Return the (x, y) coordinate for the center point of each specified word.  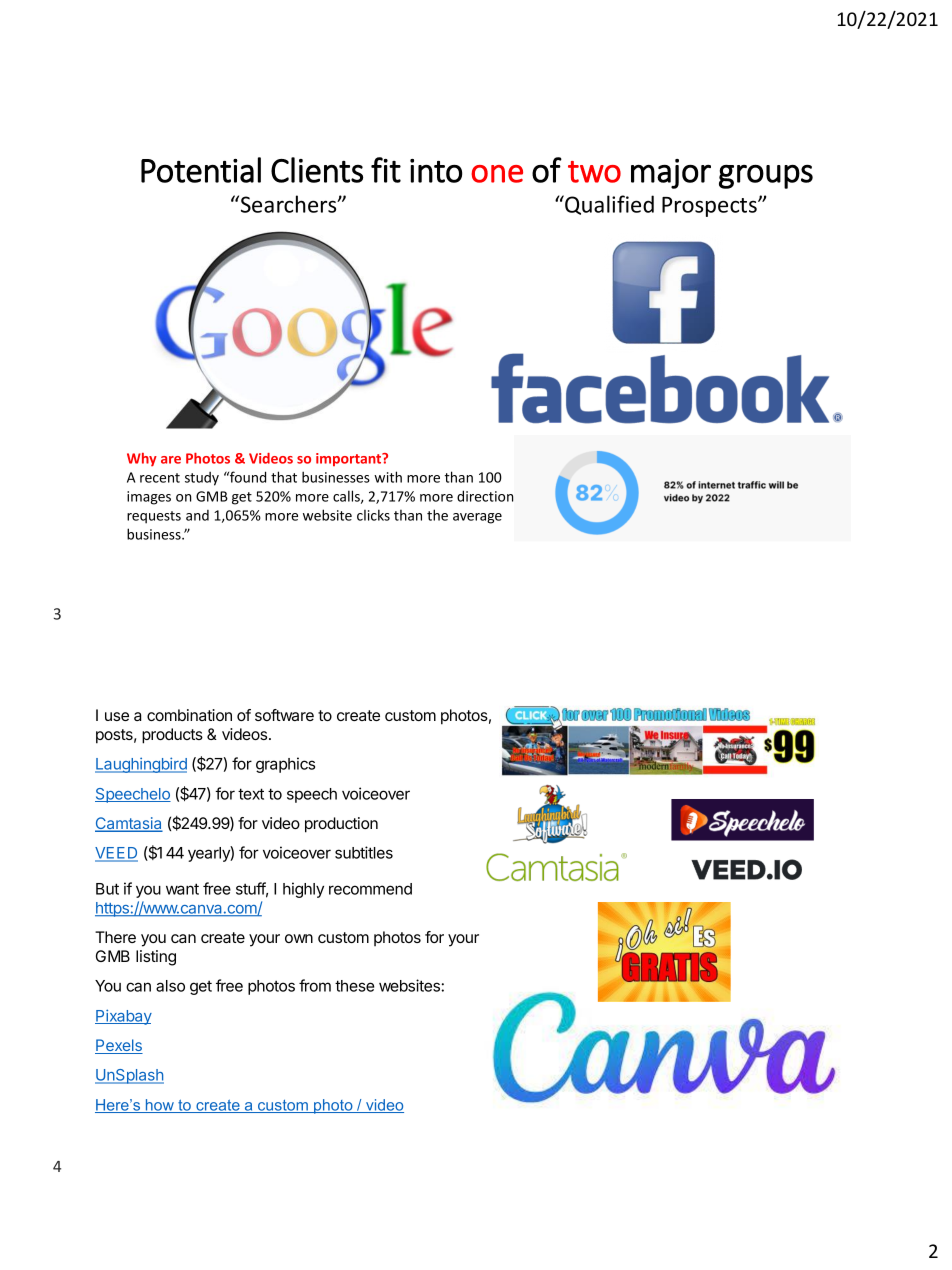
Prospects (710, 207)
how (159, 1106)
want (182, 889)
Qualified (608, 205)
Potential (201, 170)
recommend (370, 889)
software (284, 715)
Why (142, 459)
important (350, 459)
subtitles (364, 852)
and (197, 515)
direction (485, 496)
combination (189, 715)
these (354, 986)
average (477, 518)
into (436, 171)
